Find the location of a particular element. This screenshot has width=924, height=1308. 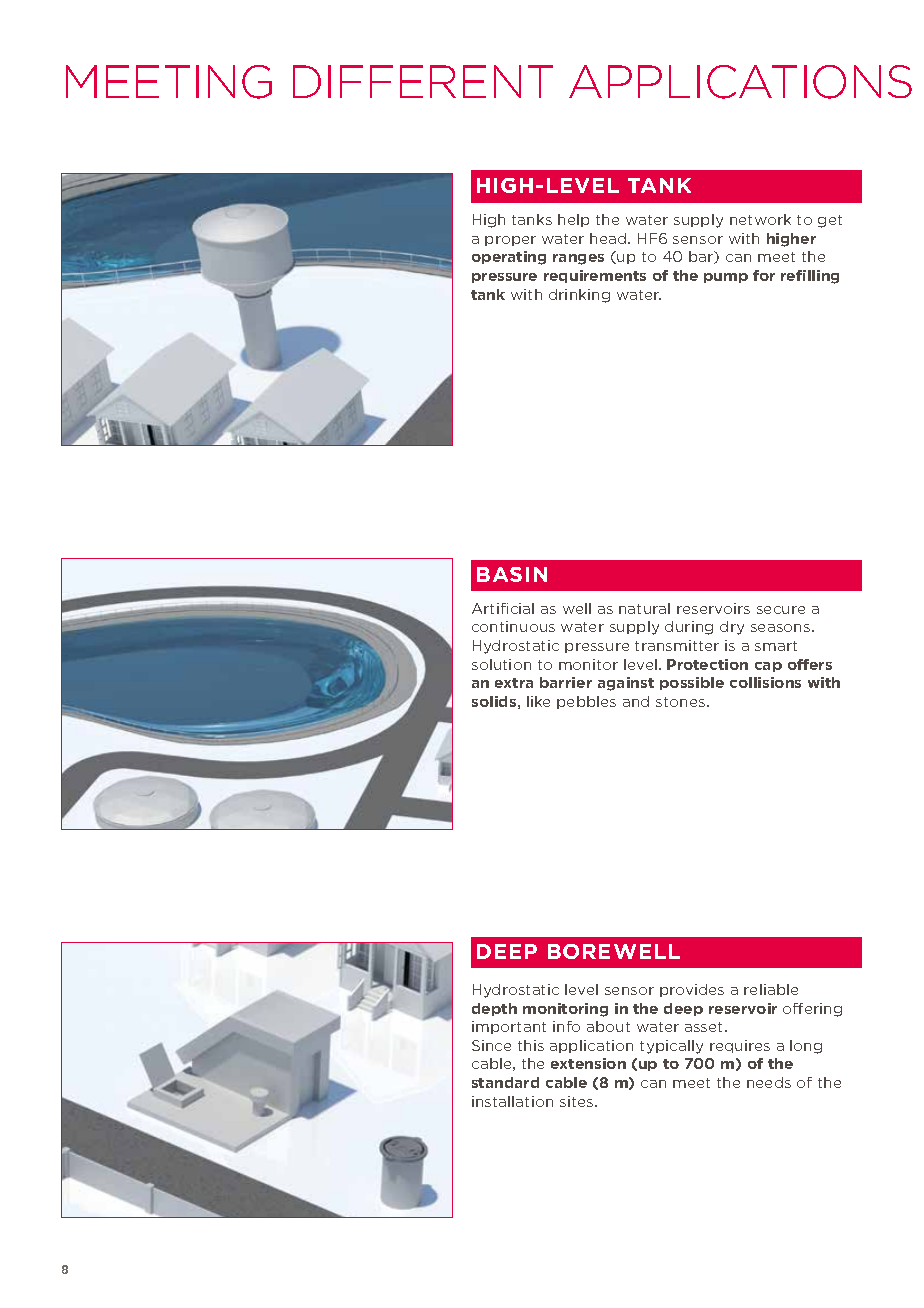

operating is located at coordinates (509, 258).
